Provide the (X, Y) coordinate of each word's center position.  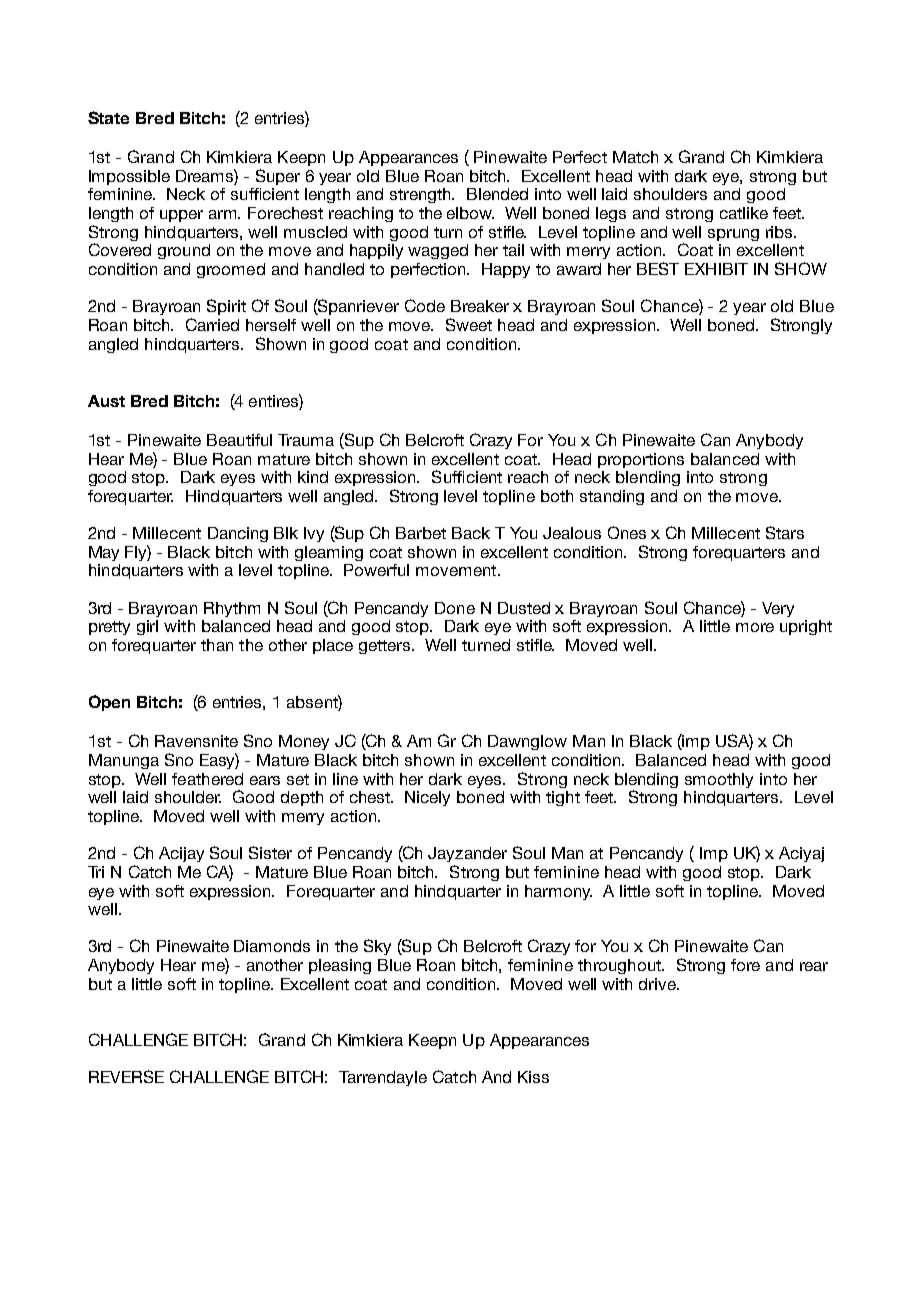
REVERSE (126, 1076)
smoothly (719, 780)
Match (635, 157)
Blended (497, 194)
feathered (207, 779)
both (557, 496)
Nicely (427, 798)
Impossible (129, 177)
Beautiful (239, 440)
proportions (641, 460)
